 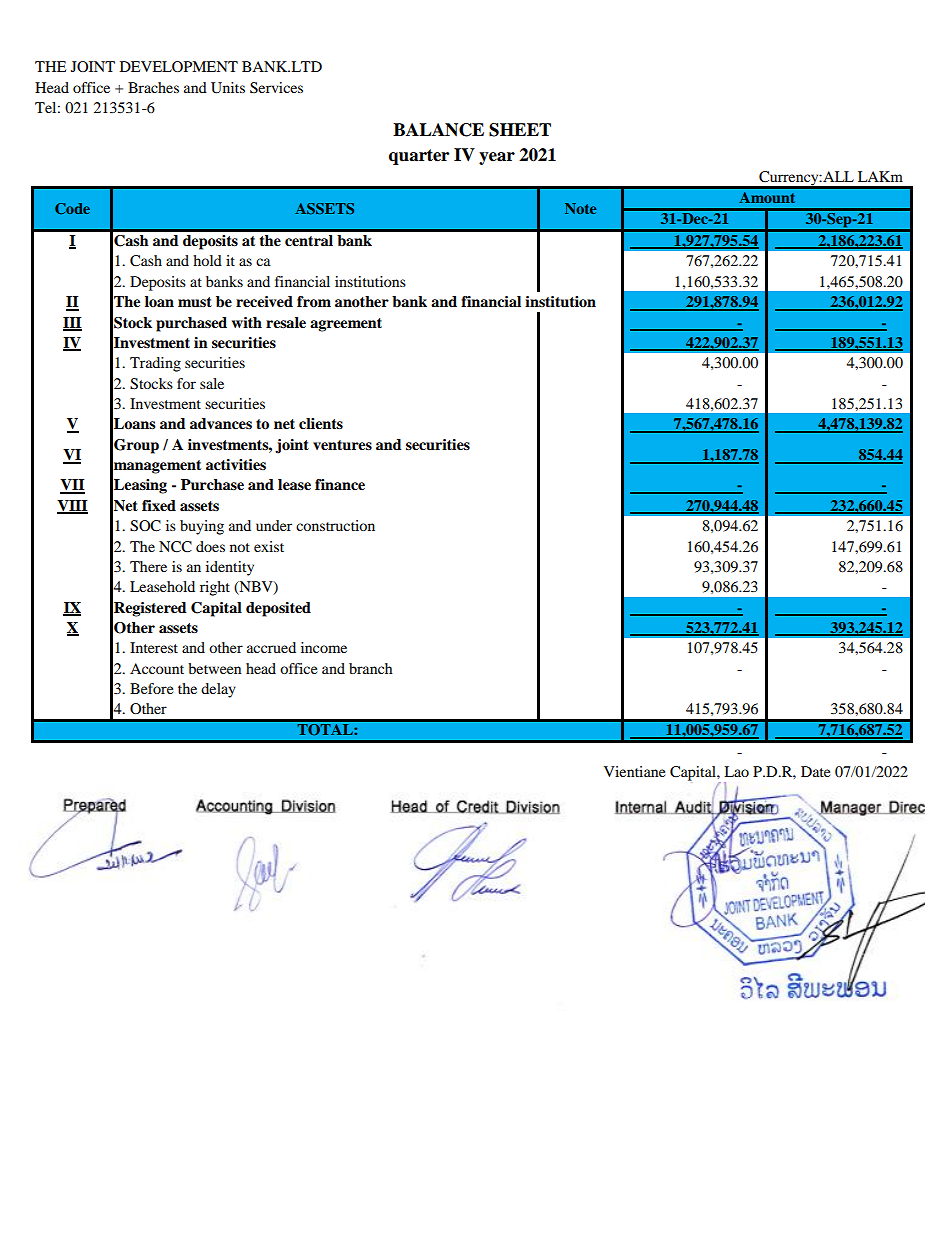 I want to click on SHEET, so click(x=520, y=130).
